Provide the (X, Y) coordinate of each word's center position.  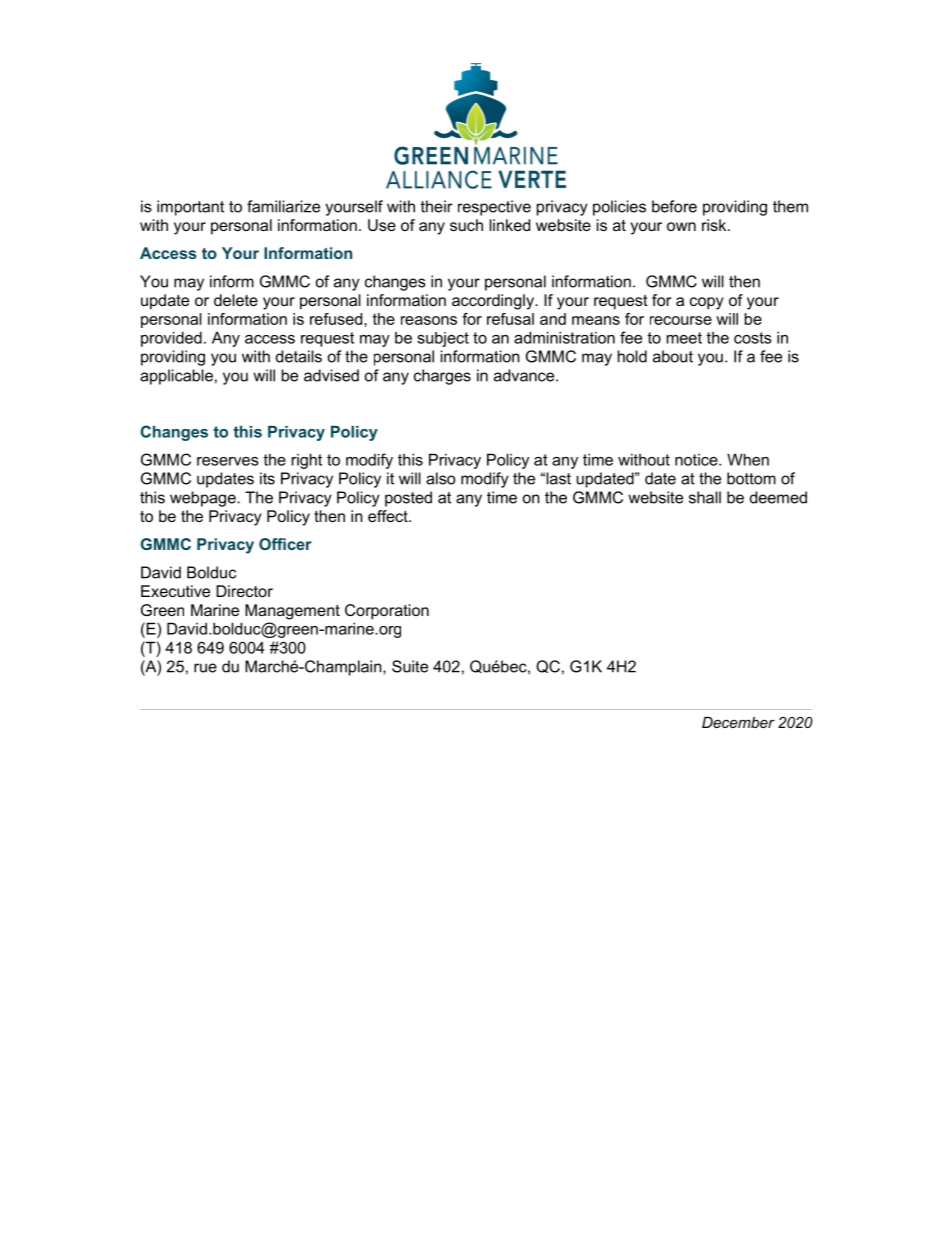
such (466, 225)
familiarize (283, 206)
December (738, 722)
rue (205, 668)
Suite (410, 666)
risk (715, 225)
